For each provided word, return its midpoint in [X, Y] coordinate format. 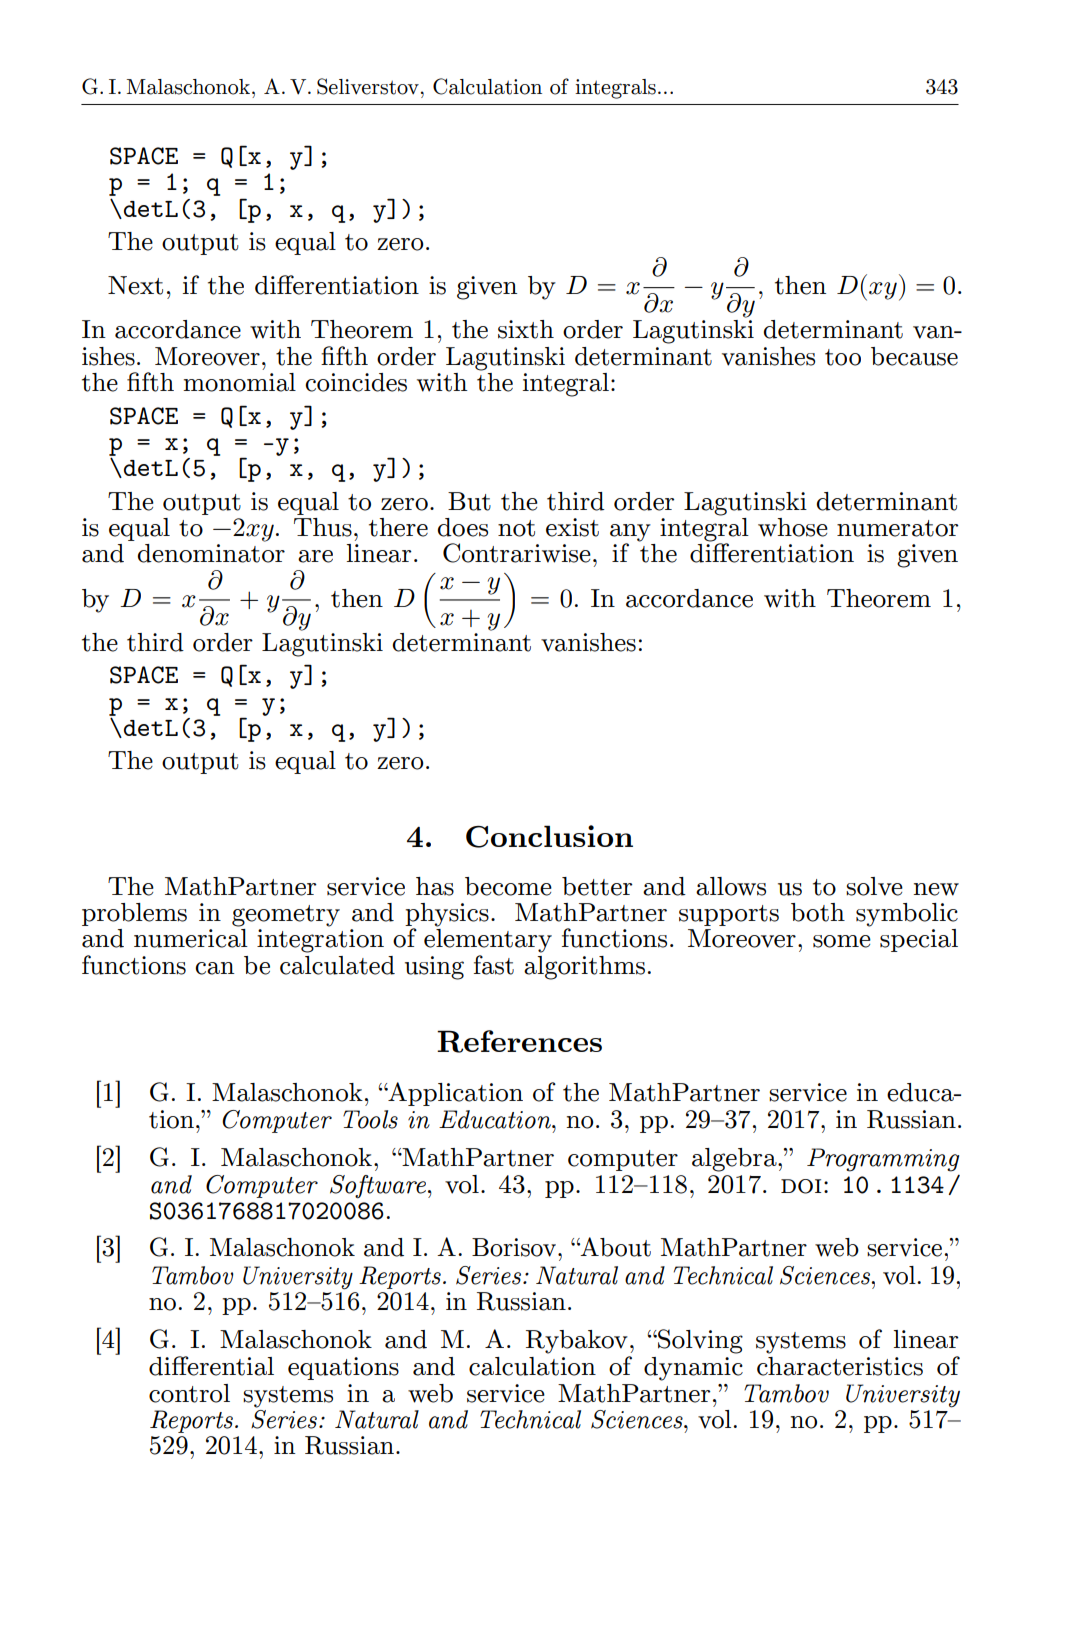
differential [211, 1366]
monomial [239, 382]
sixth [526, 329]
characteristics [840, 1366]
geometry [286, 916]
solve [874, 886]
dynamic [693, 1369]
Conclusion [549, 836]
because [914, 356]
